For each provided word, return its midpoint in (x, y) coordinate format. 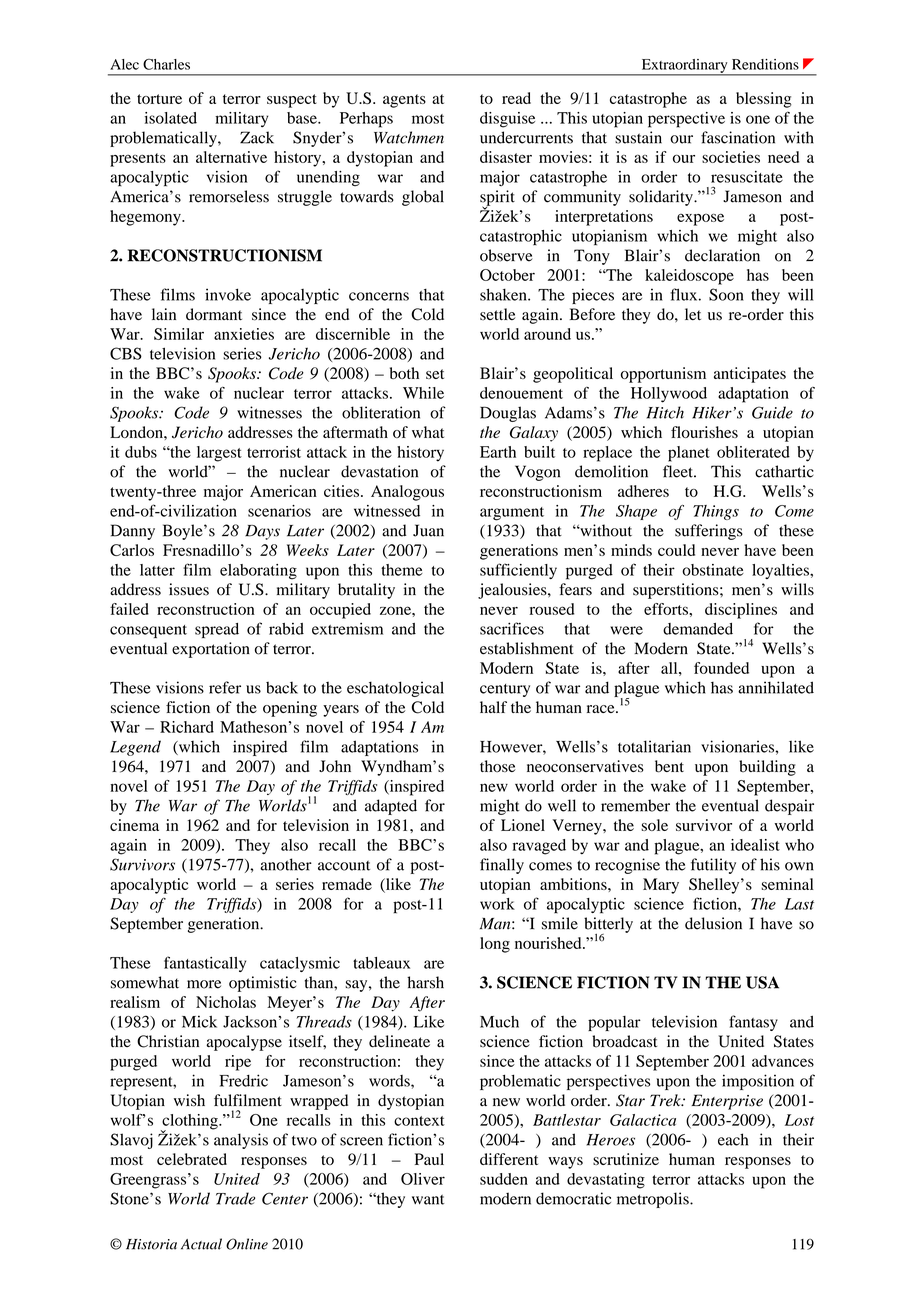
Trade (235, 1198)
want (428, 1200)
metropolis (654, 1200)
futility (713, 866)
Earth (498, 452)
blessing (764, 100)
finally (502, 866)
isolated (171, 118)
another (286, 864)
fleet (679, 471)
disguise (507, 120)
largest (219, 454)
